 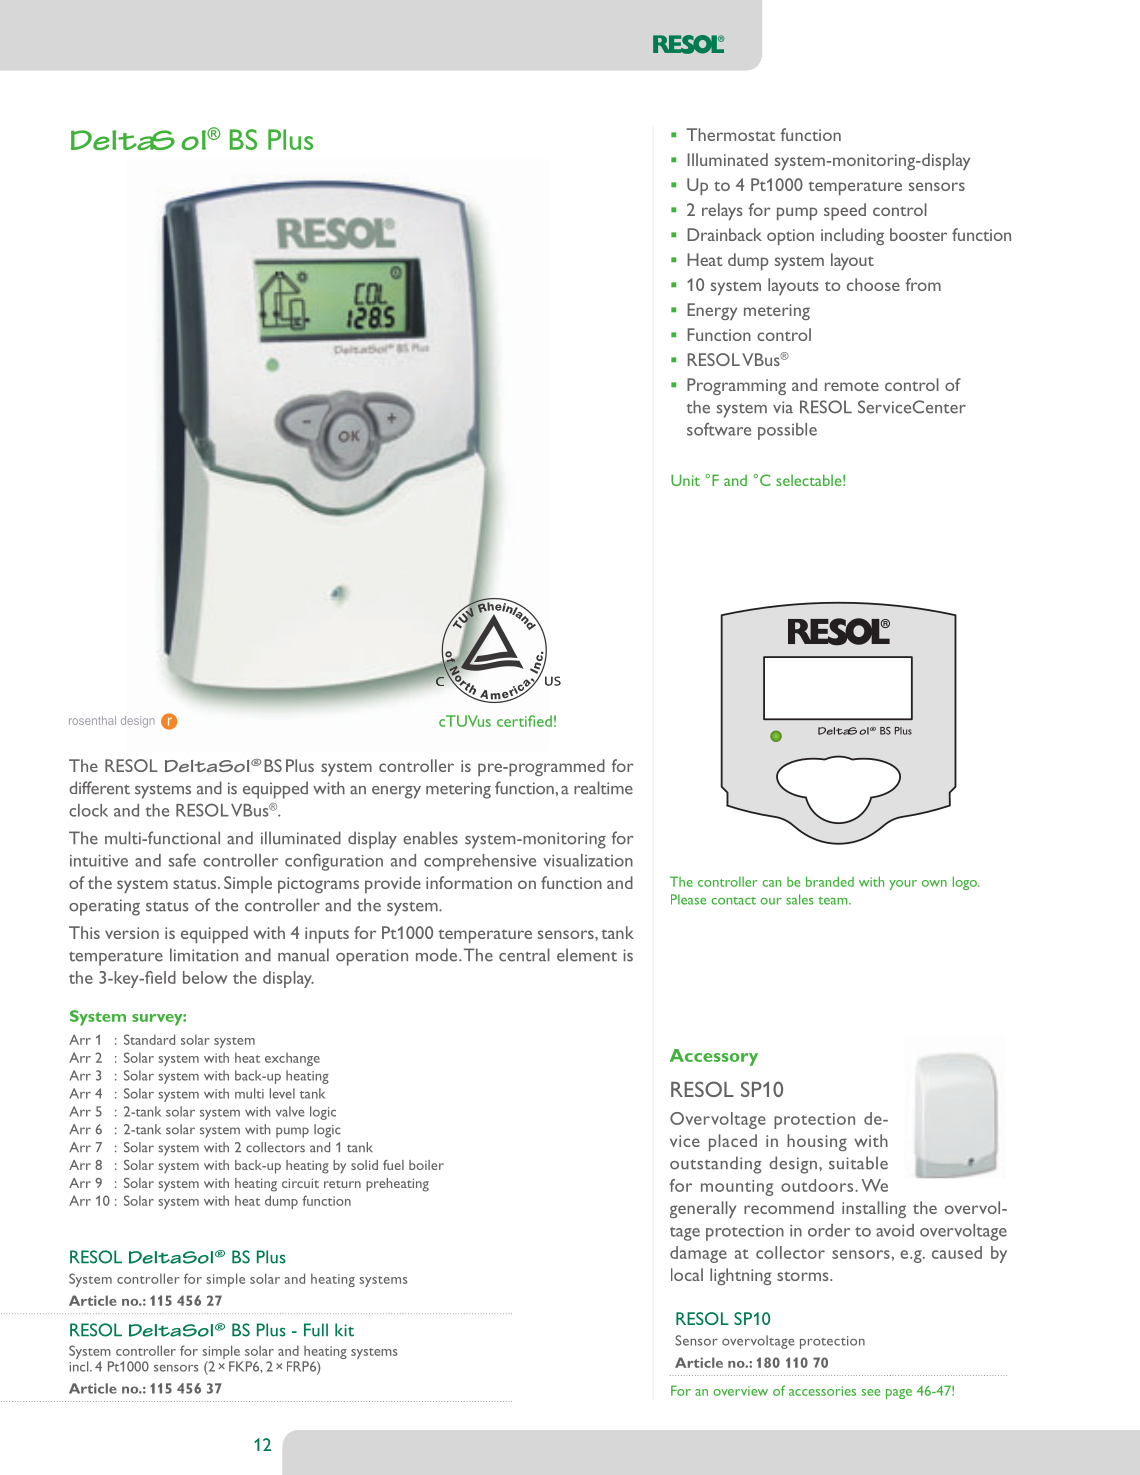 What do you see at coordinates (845, 211) in the screenshot?
I see `speed` at bounding box center [845, 211].
